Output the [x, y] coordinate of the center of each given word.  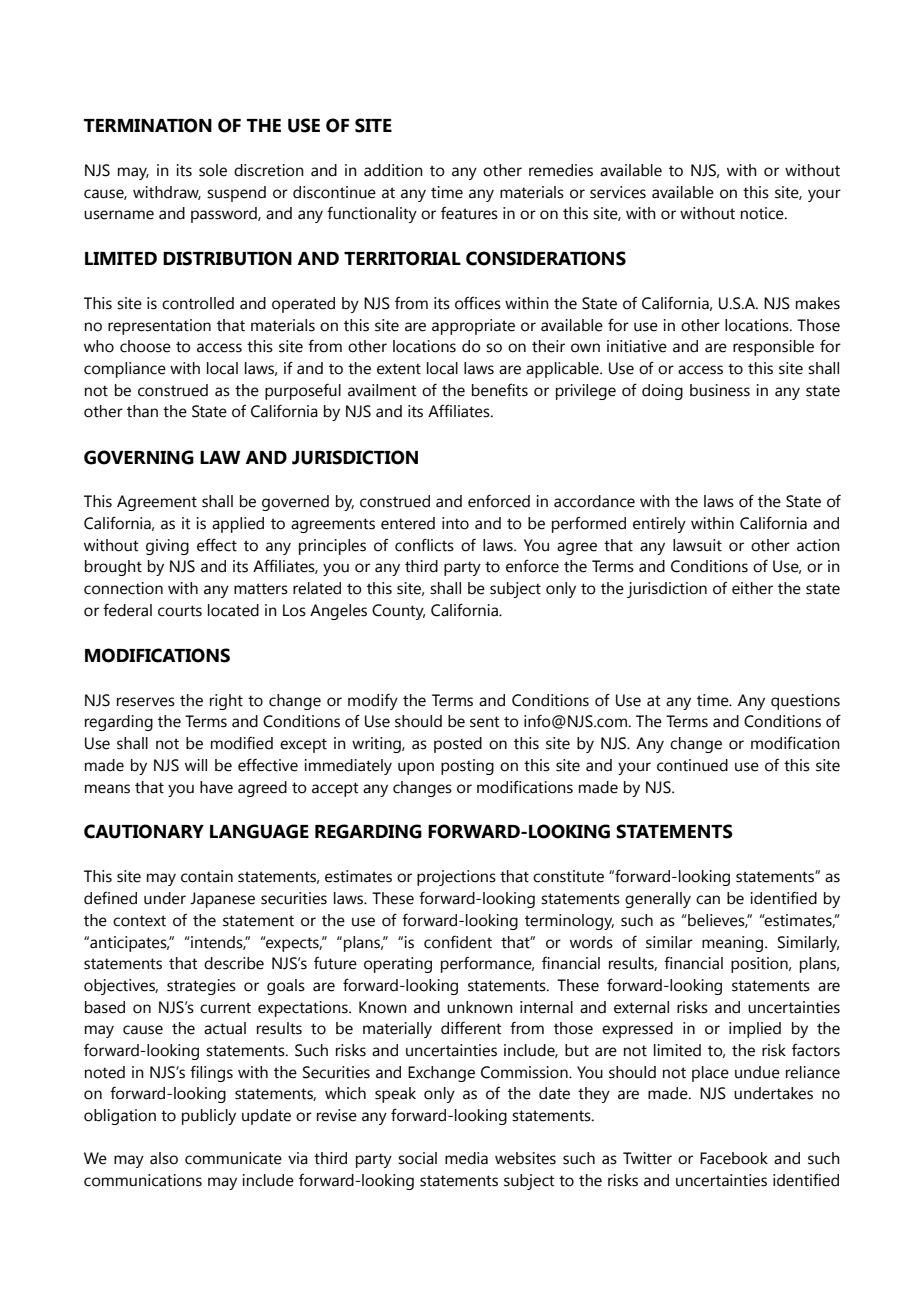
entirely [659, 525]
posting [467, 767]
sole [213, 170]
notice [763, 213]
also [164, 1158]
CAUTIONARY [144, 831]
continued [692, 765]
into [455, 523]
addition [393, 170]
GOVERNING [139, 457]
